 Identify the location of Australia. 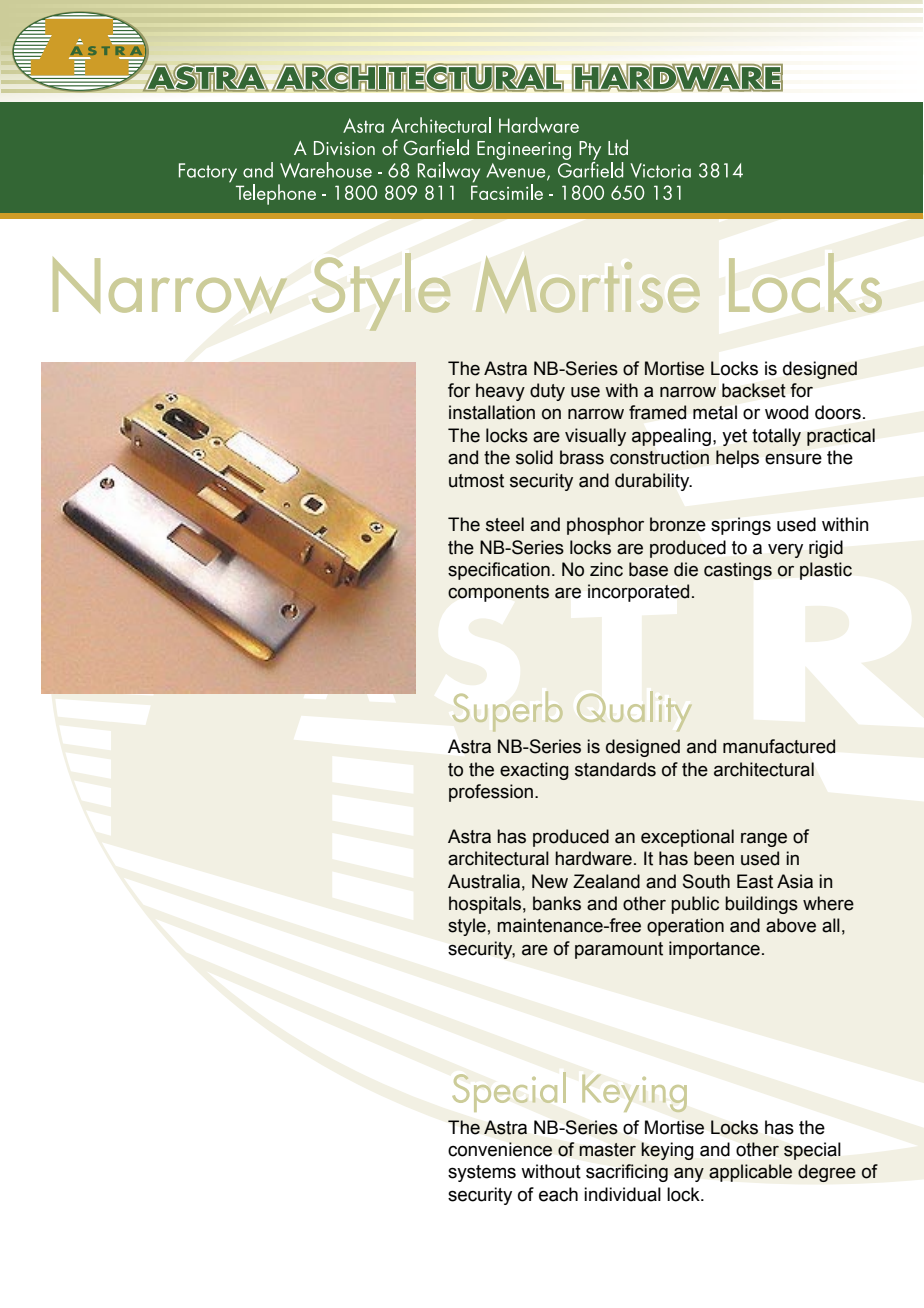
(484, 881).
